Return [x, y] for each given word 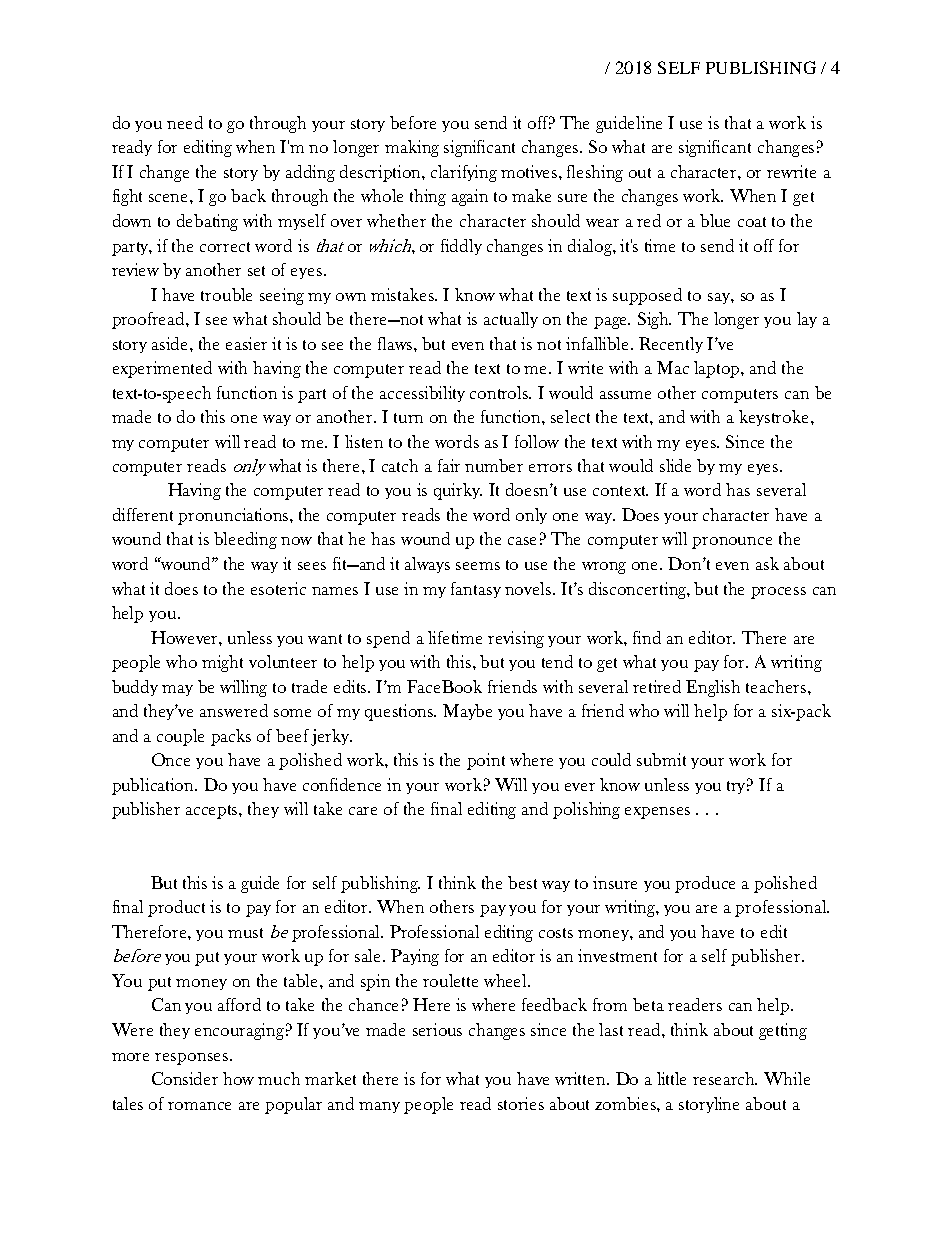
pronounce [732, 543]
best [522, 882]
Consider [185, 1078]
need [185, 122]
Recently [671, 345]
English [713, 688]
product [176, 908]
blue [715, 220]
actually [511, 320]
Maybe [467, 712]
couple [180, 737]
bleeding [245, 540]
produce [705, 884]
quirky [458, 491]
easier [246, 343]
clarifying [464, 173]
